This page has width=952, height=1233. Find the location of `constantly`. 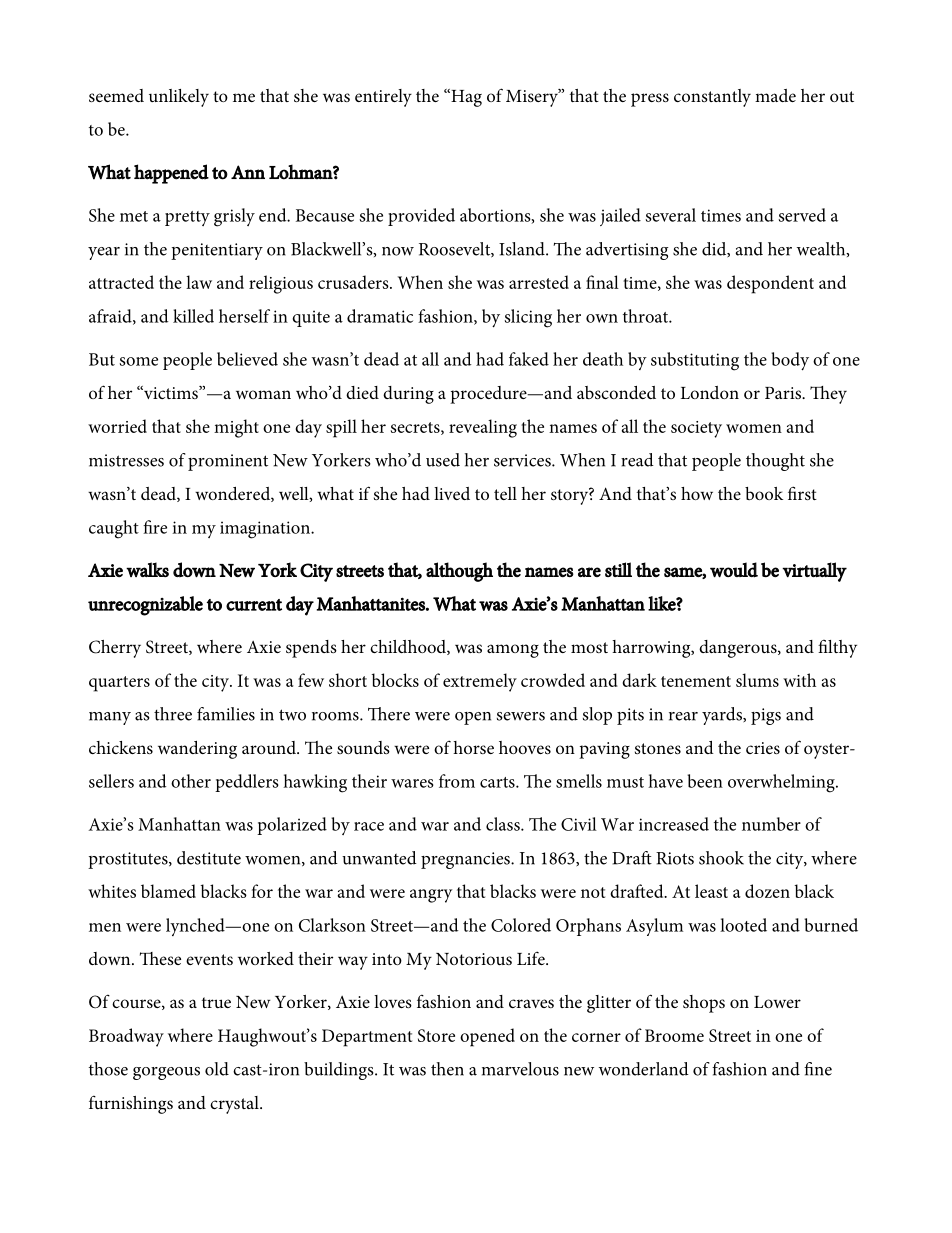

constantly is located at coordinates (712, 98).
